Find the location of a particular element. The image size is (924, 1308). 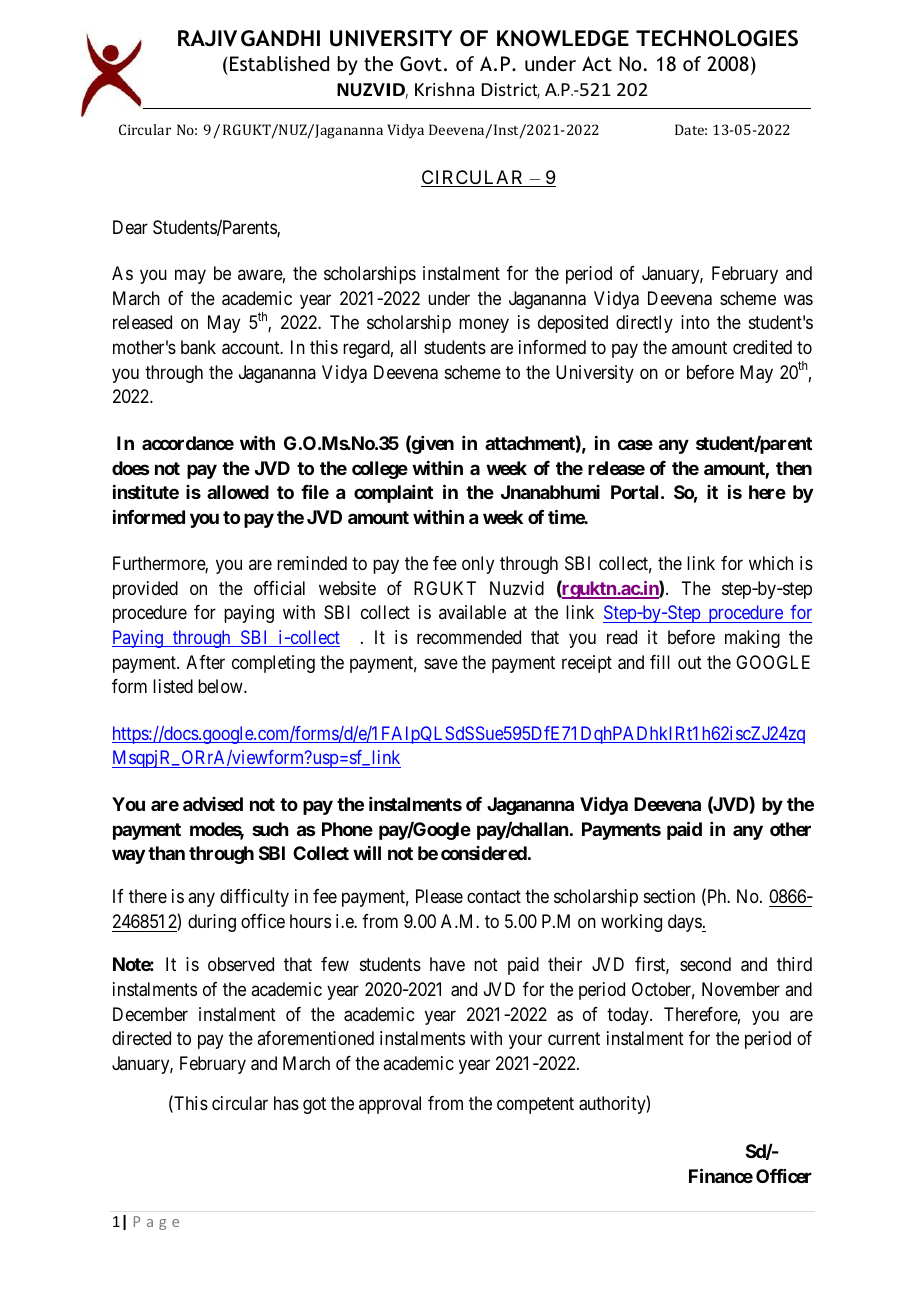

only is located at coordinates (478, 565).
